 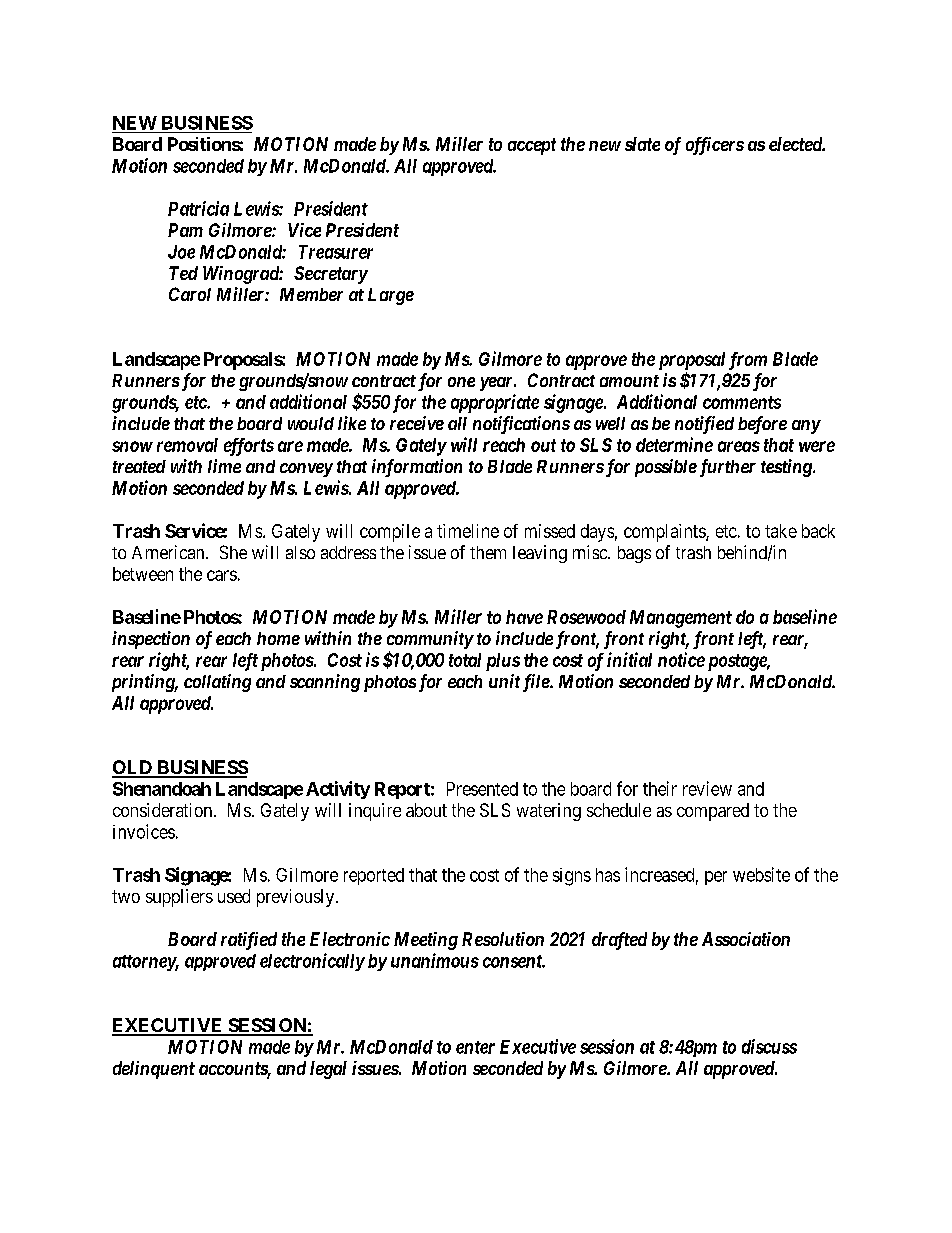 What do you see at coordinates (198, 208) in the screenshot?
I see `Patricia` at bounding box center [198, 208].
